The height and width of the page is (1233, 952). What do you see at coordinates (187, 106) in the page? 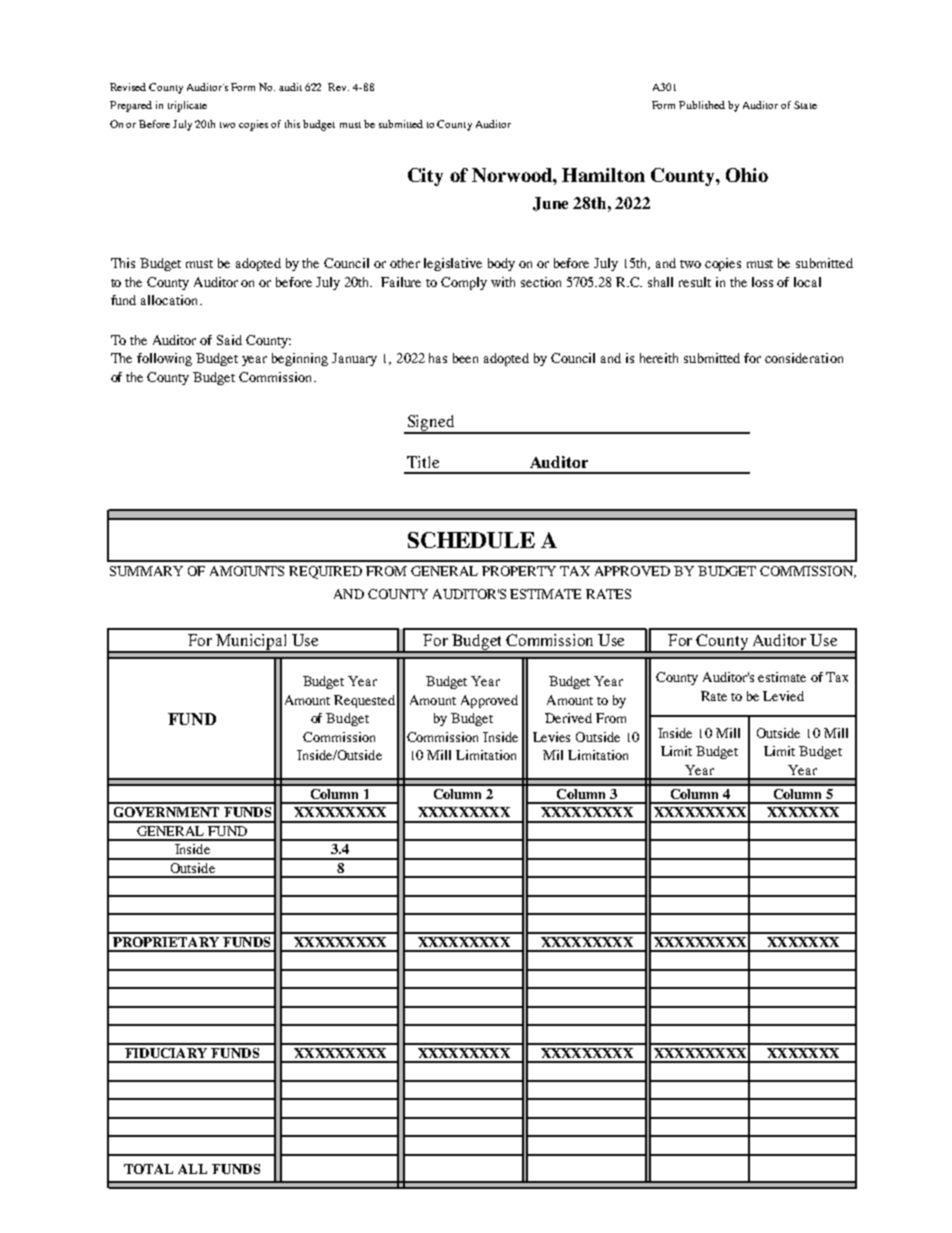
I see `triplicate` at bounding box center [187, 106].
